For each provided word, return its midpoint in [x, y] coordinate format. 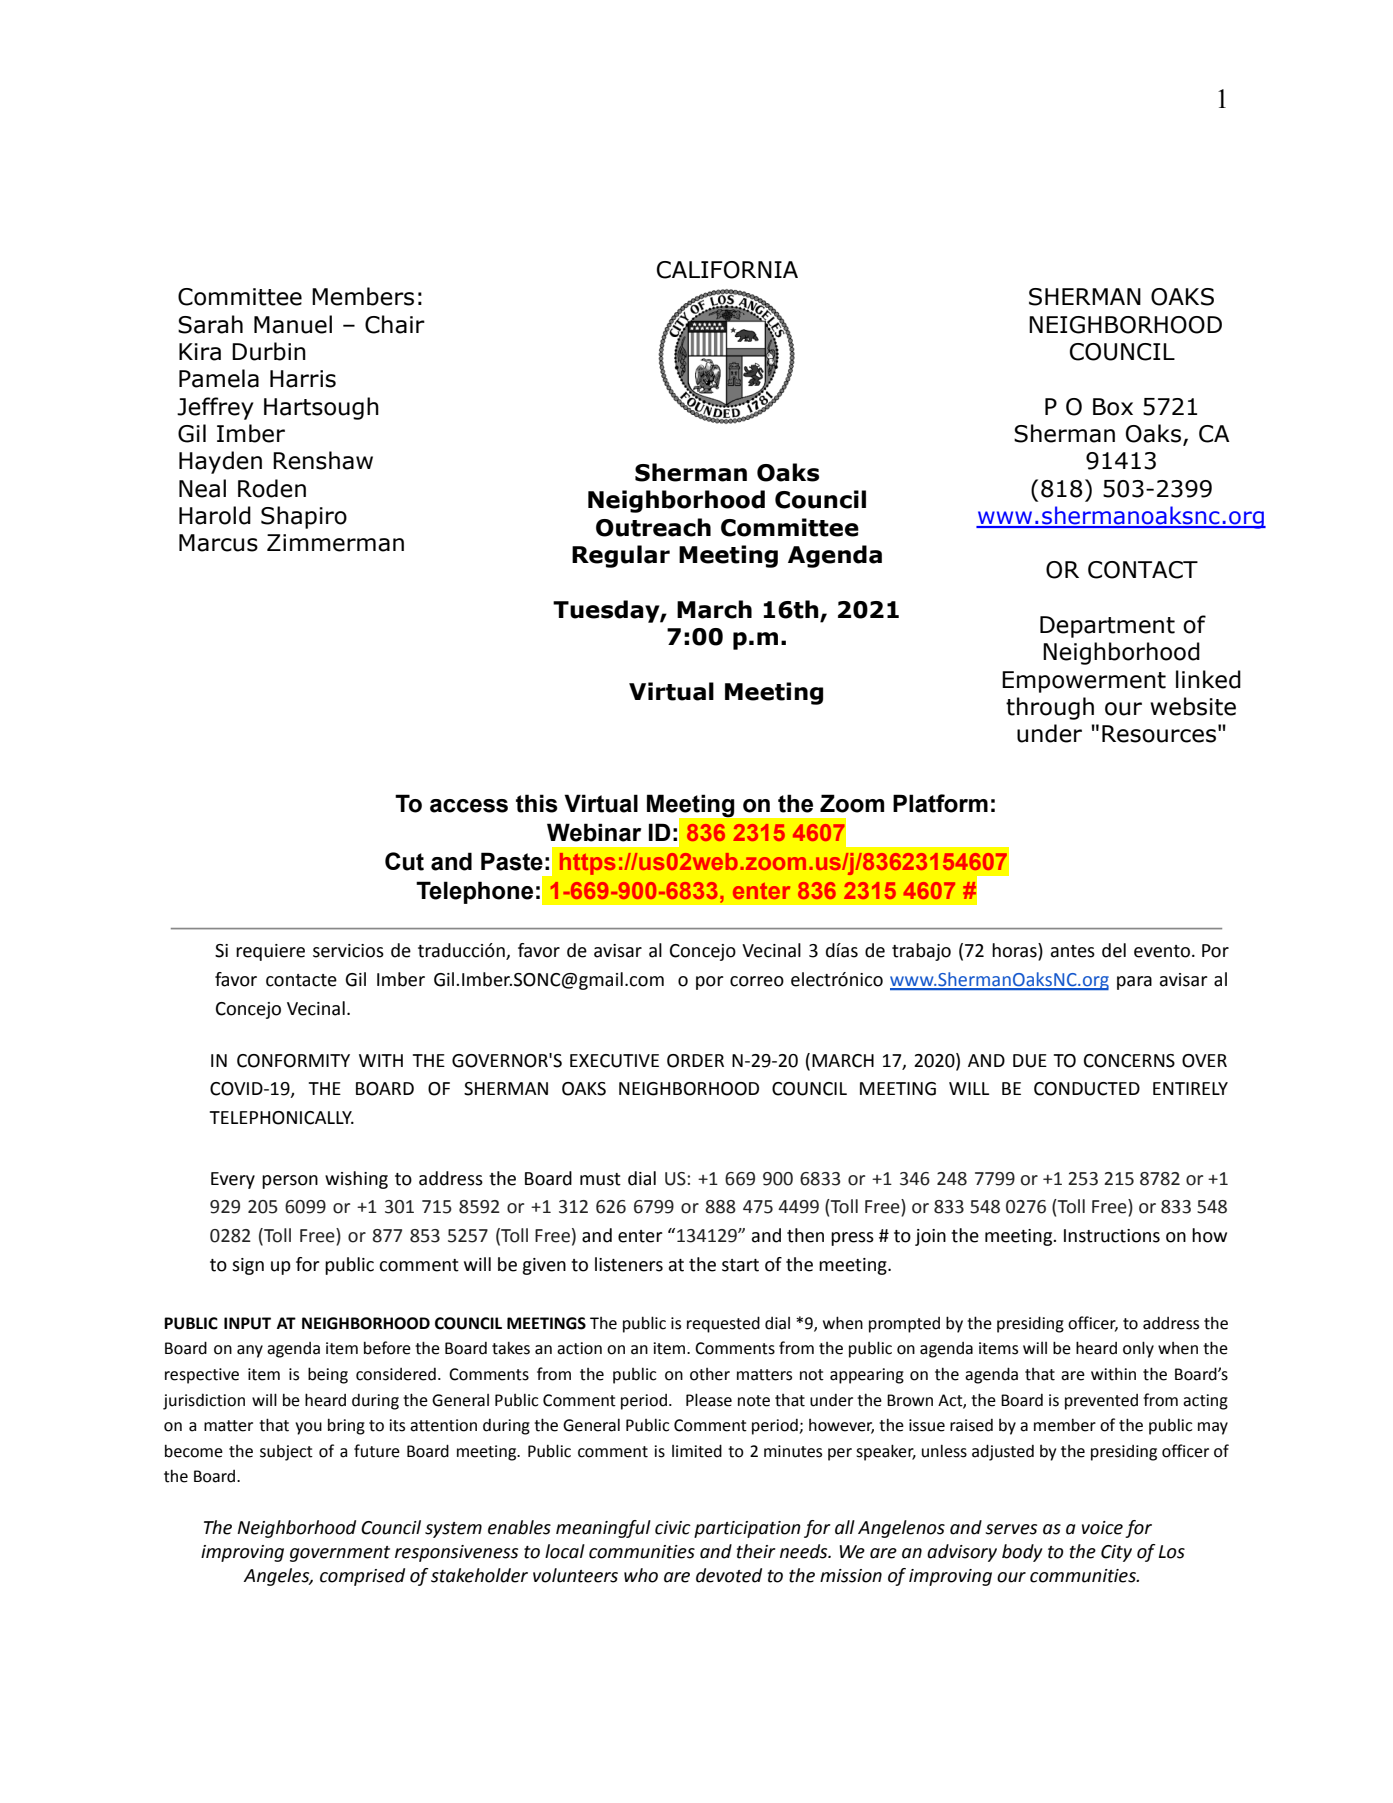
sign [248, 1266]
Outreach [653, 527]
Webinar [594, 832]
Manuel [293, 324]
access [469, 806]
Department [1107, 627]
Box [1113, 407]
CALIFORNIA [727, 270]
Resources [1159, 734]
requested [723, 1324]
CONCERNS [1129, 1061]
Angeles [277, 1577]
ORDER [695, 1061]
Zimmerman [335, 543]
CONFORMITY [293, 1061]
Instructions [1112, 1236]
